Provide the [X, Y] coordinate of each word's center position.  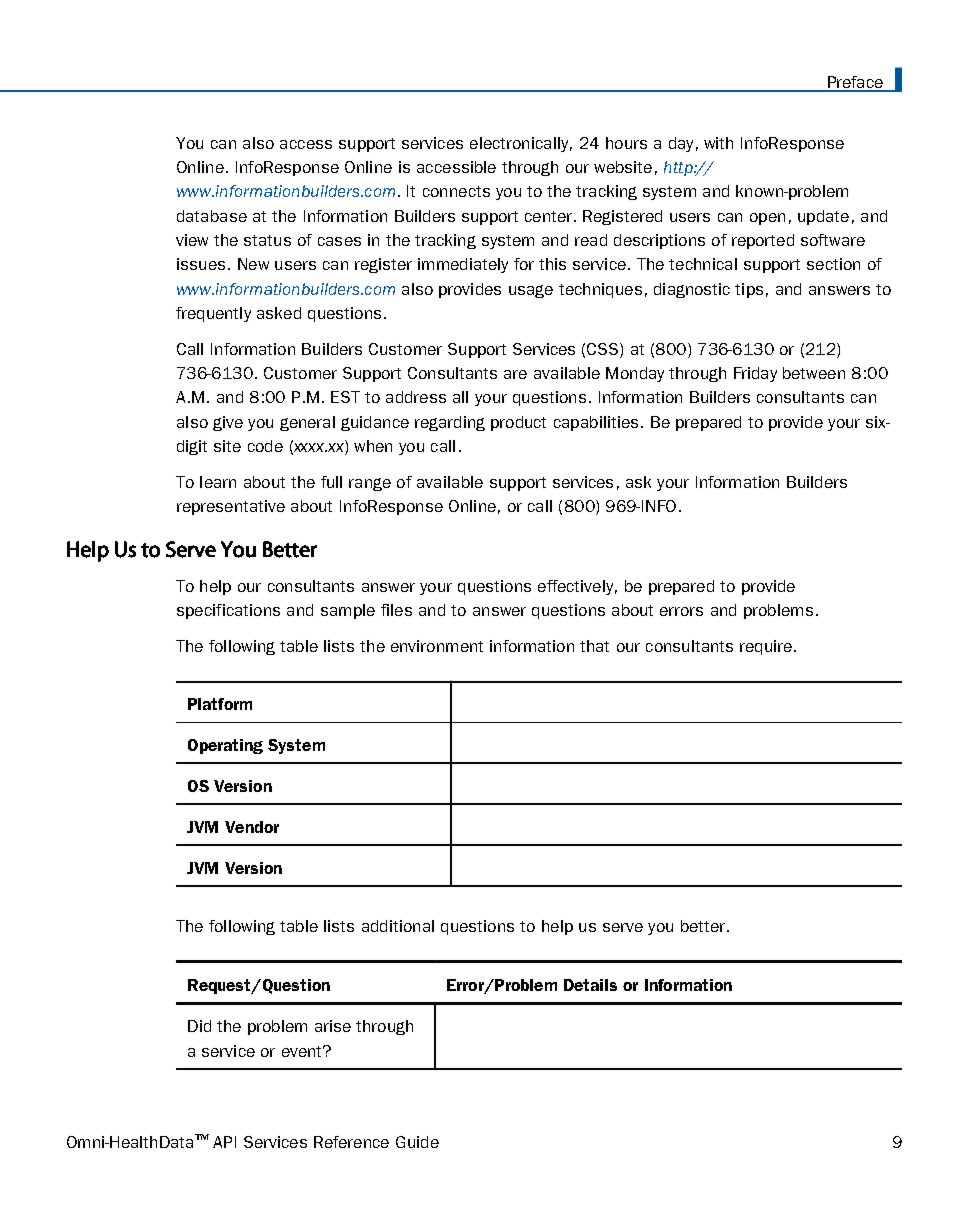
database [212, 216]
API [224, 1142]
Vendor [252, 827]
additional [398, 926]
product [518, 423]
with [718, 143]
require [766, 647]
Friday [755, 374]
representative [231, 507]
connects [456, 191]
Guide [417, 1142]
